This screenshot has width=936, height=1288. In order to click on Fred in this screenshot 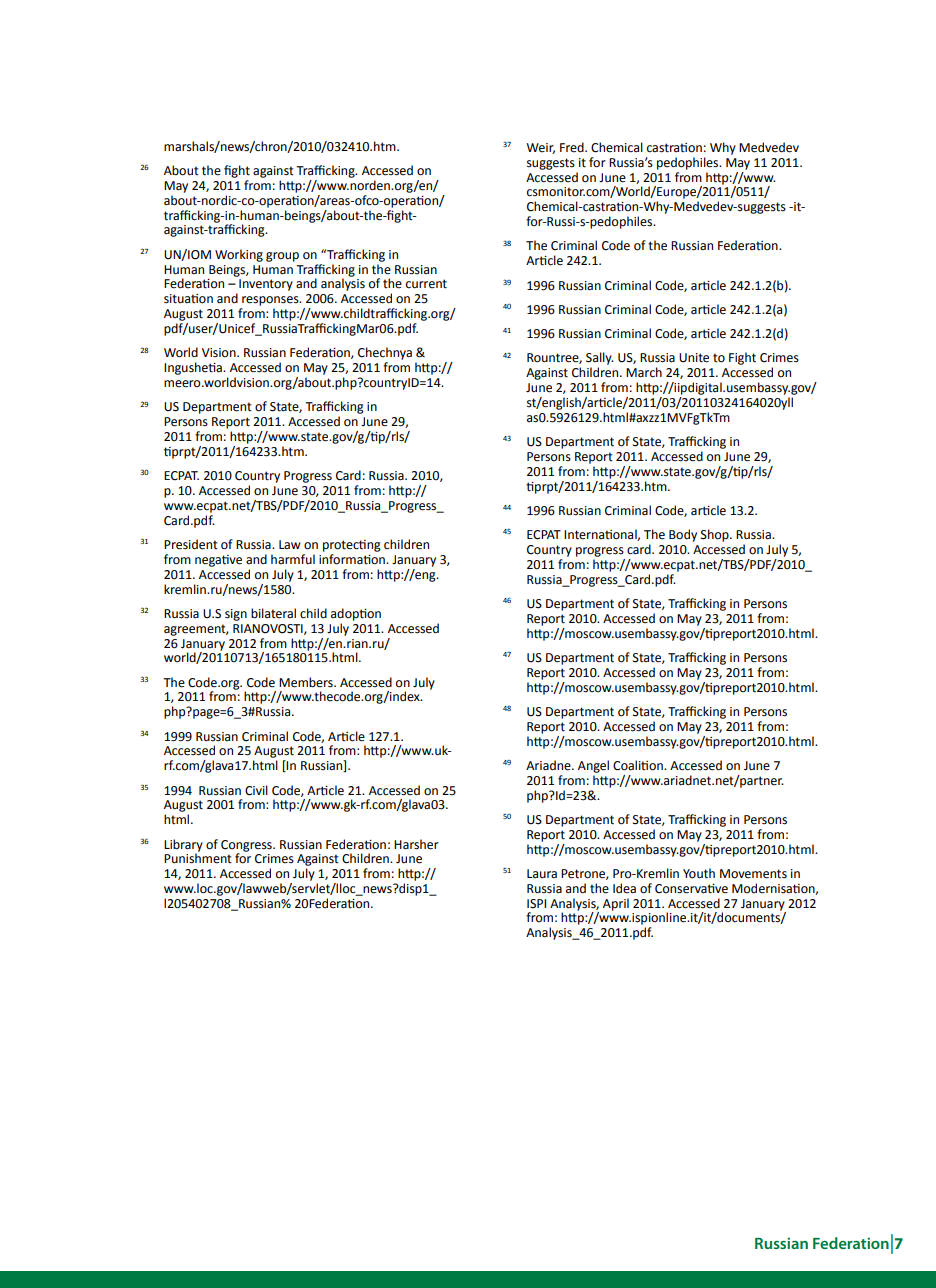, I will do `click(573, 147)`.
